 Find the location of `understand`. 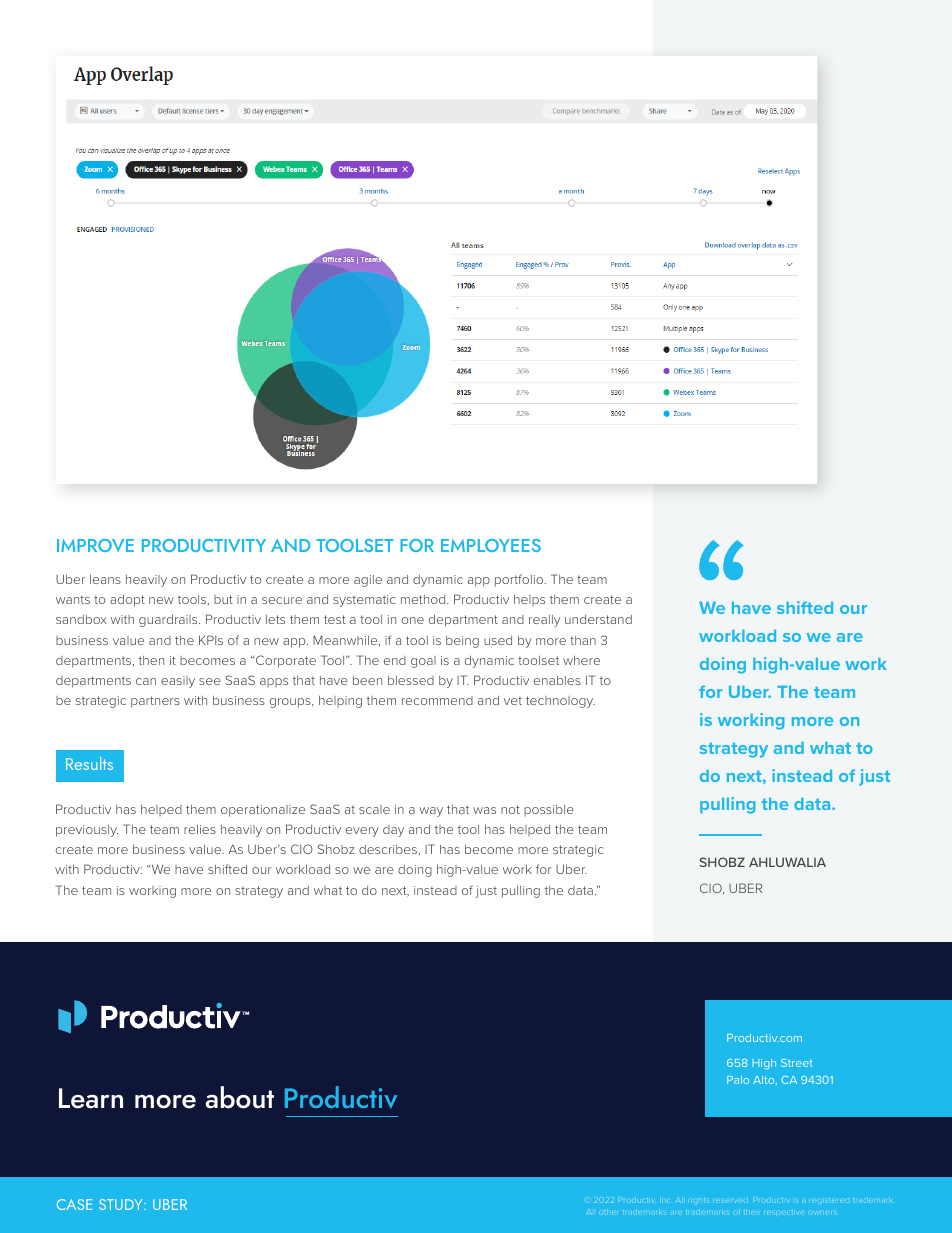

understand is located at coordinates (598, 619).
